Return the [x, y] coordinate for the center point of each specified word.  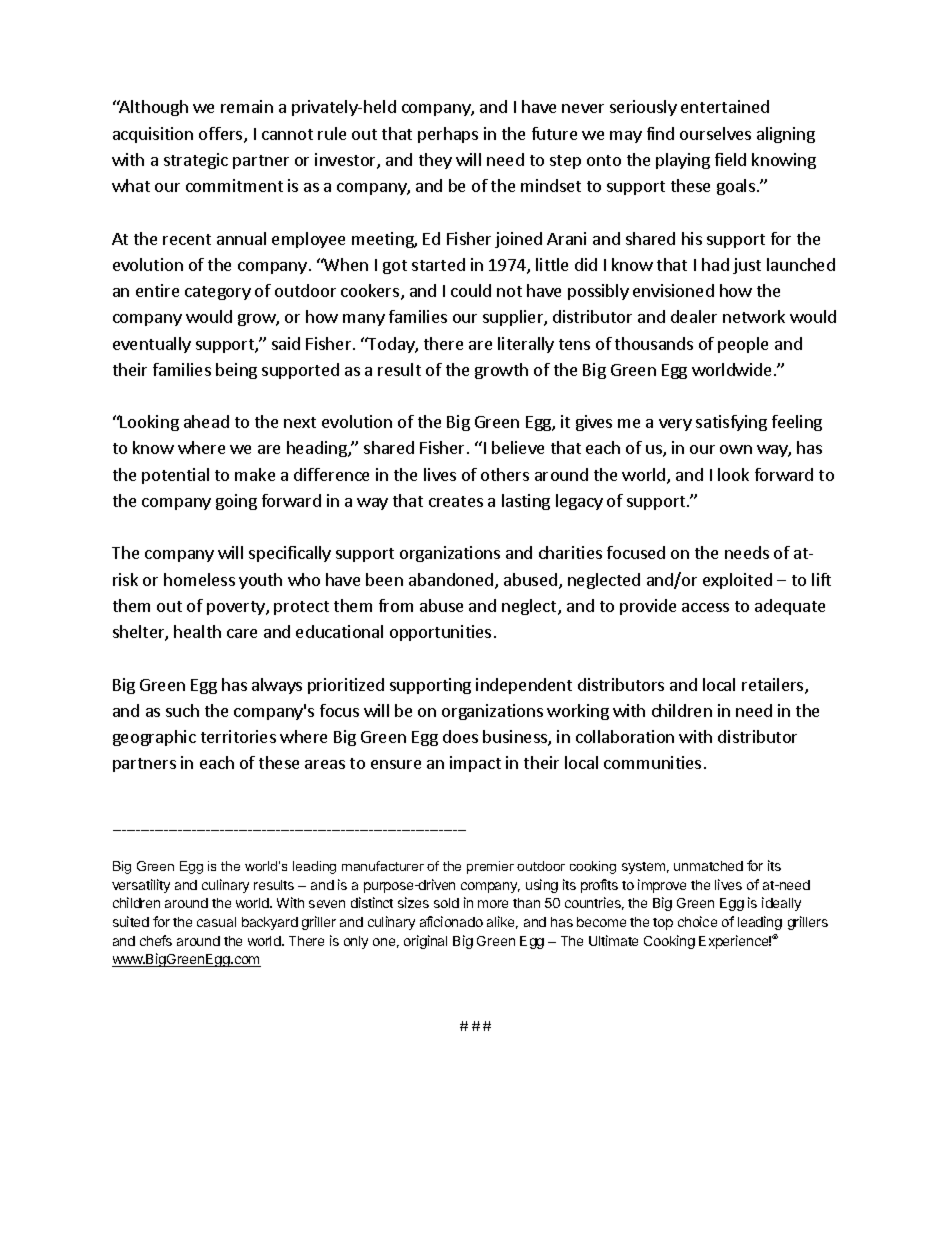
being [236, 371]
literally [526, 345]
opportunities [440, 633]
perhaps [448, 135]
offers [222, 135]
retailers [774, 686]
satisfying [731, 423]
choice [697, 921]
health [197, 631]
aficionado [451, 921]
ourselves [715, 133]
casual [216, 922]
